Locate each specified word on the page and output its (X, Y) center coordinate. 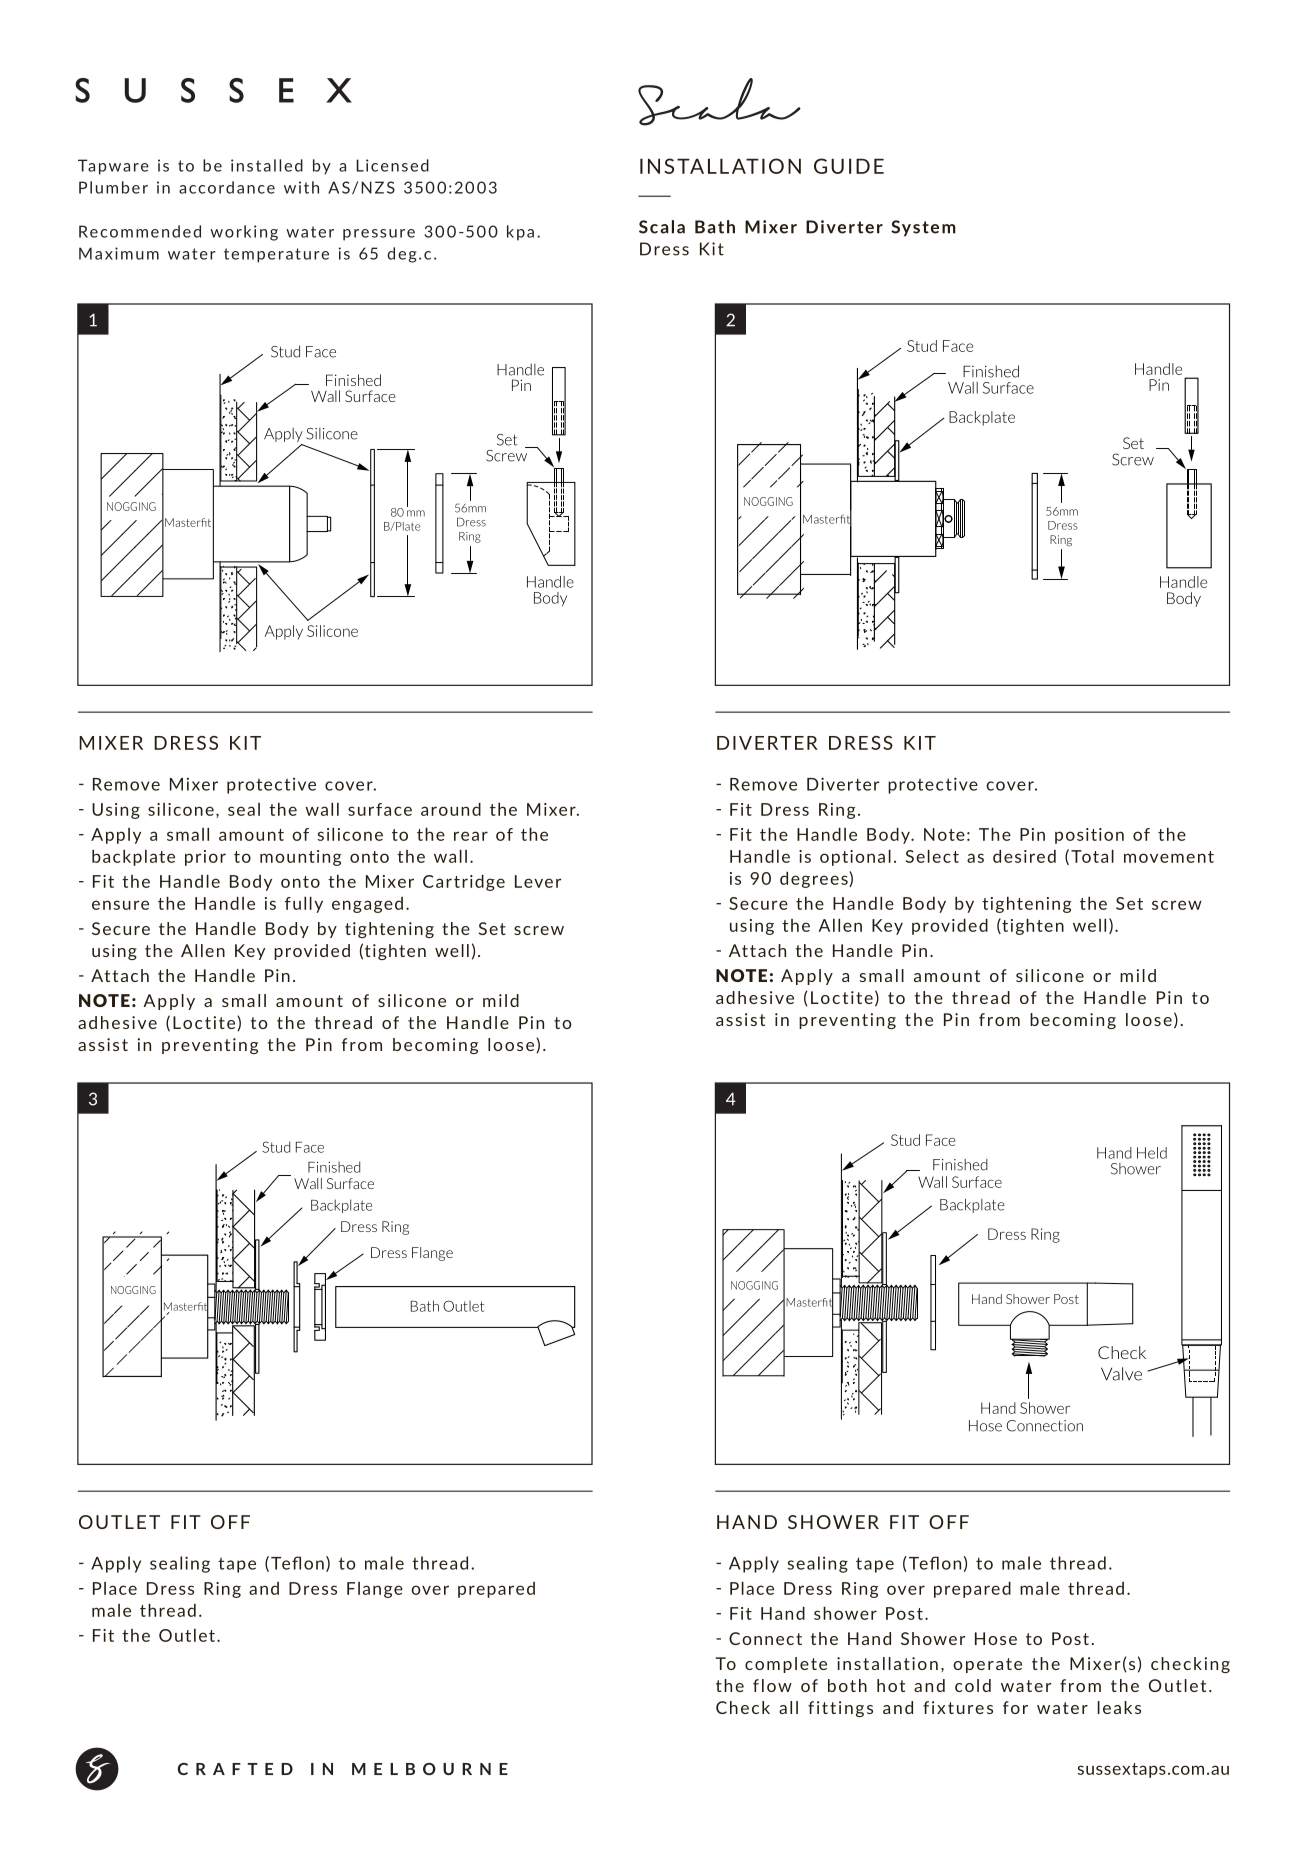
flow (772, 1685)
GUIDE (849, 166)
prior (205, 858)
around (451, 809)
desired (1024, 856)
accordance (227, 187)
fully (304, 905)
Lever (538, 881)
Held (1152, 1153)
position (1089, 836)
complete (786, 1665)
